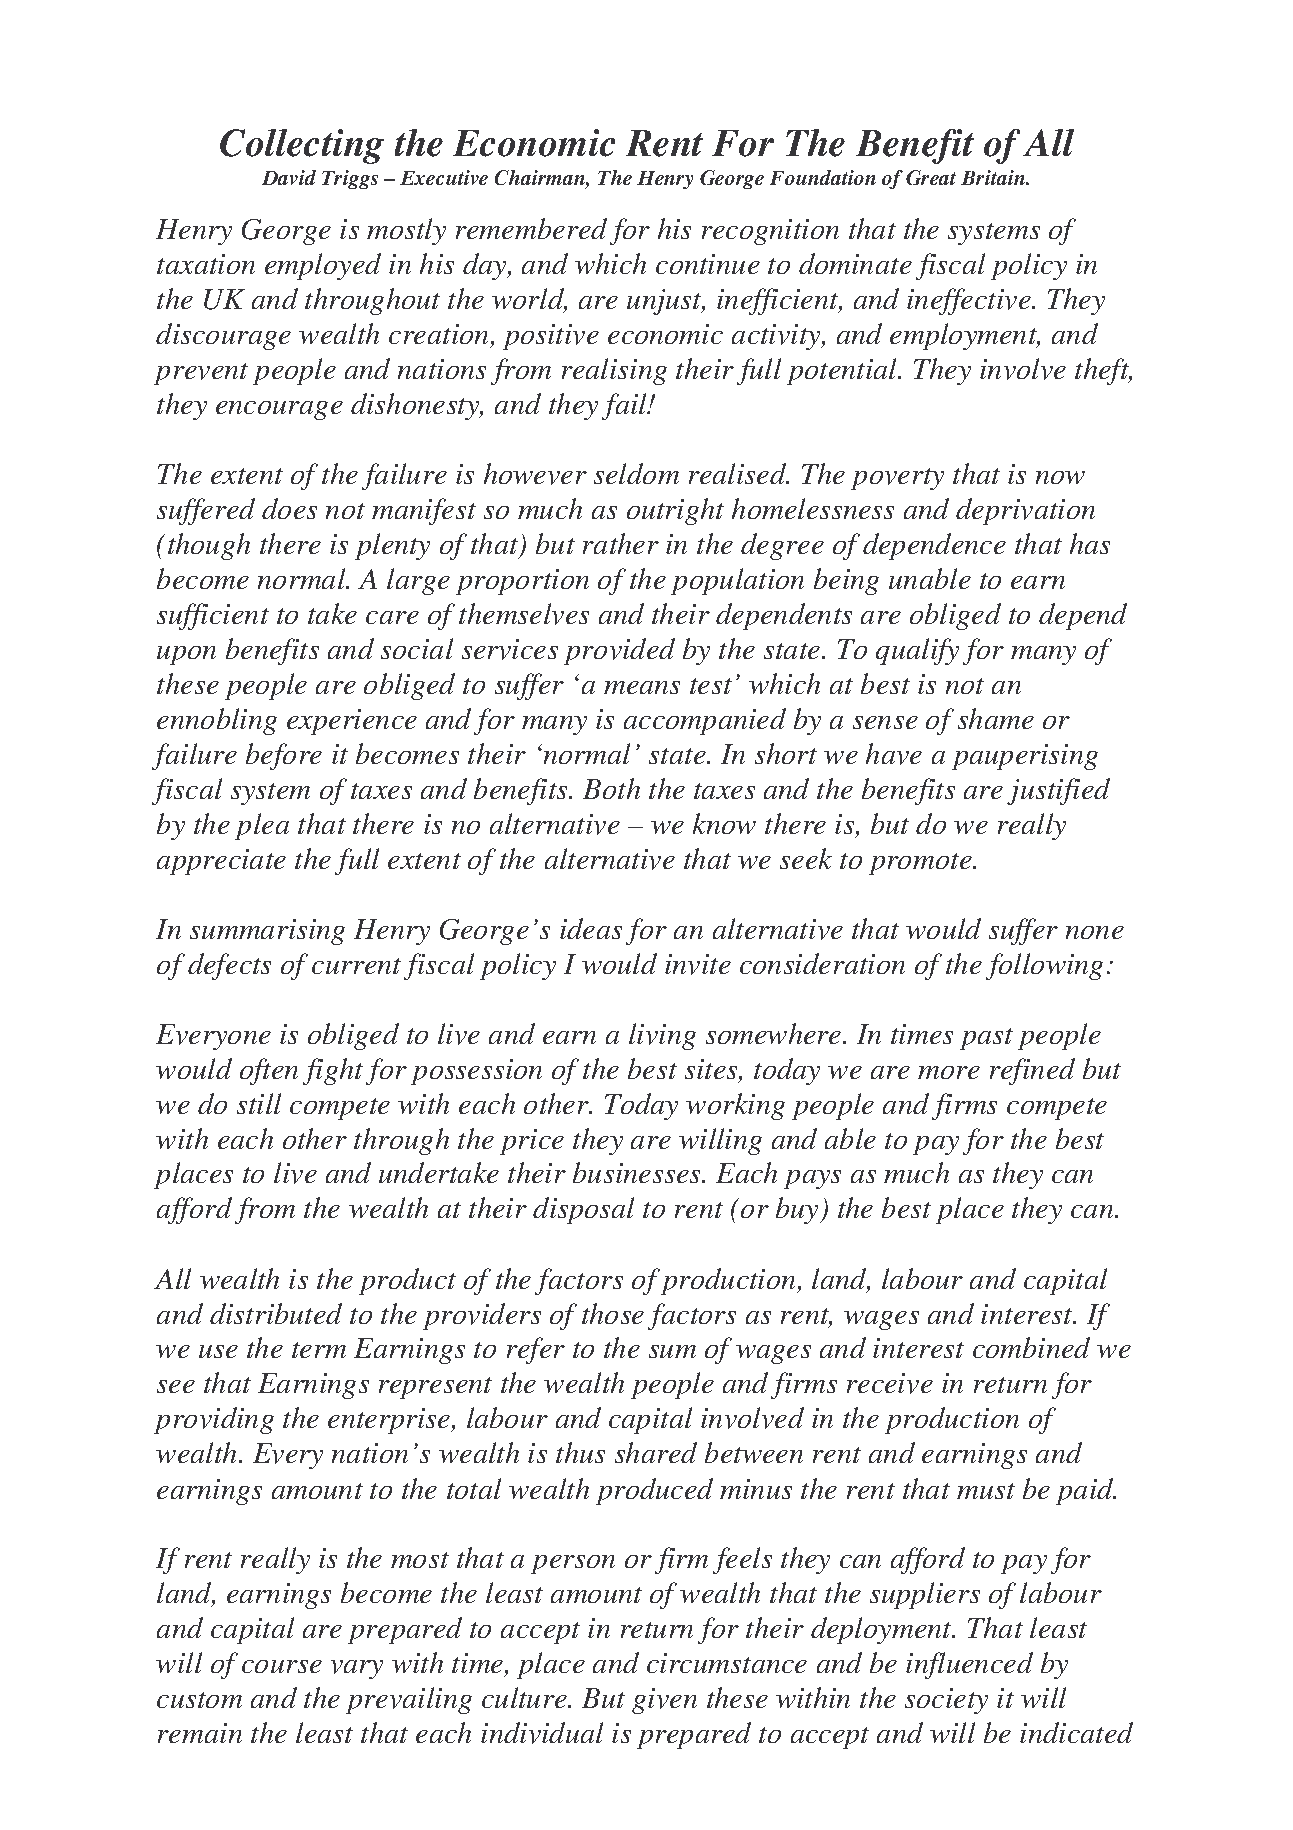 This page has width=1293, height=1830. What do you see at coordinates (276, 1313) in the page?
I see `distributed` at bounding box center [276, 1313].
